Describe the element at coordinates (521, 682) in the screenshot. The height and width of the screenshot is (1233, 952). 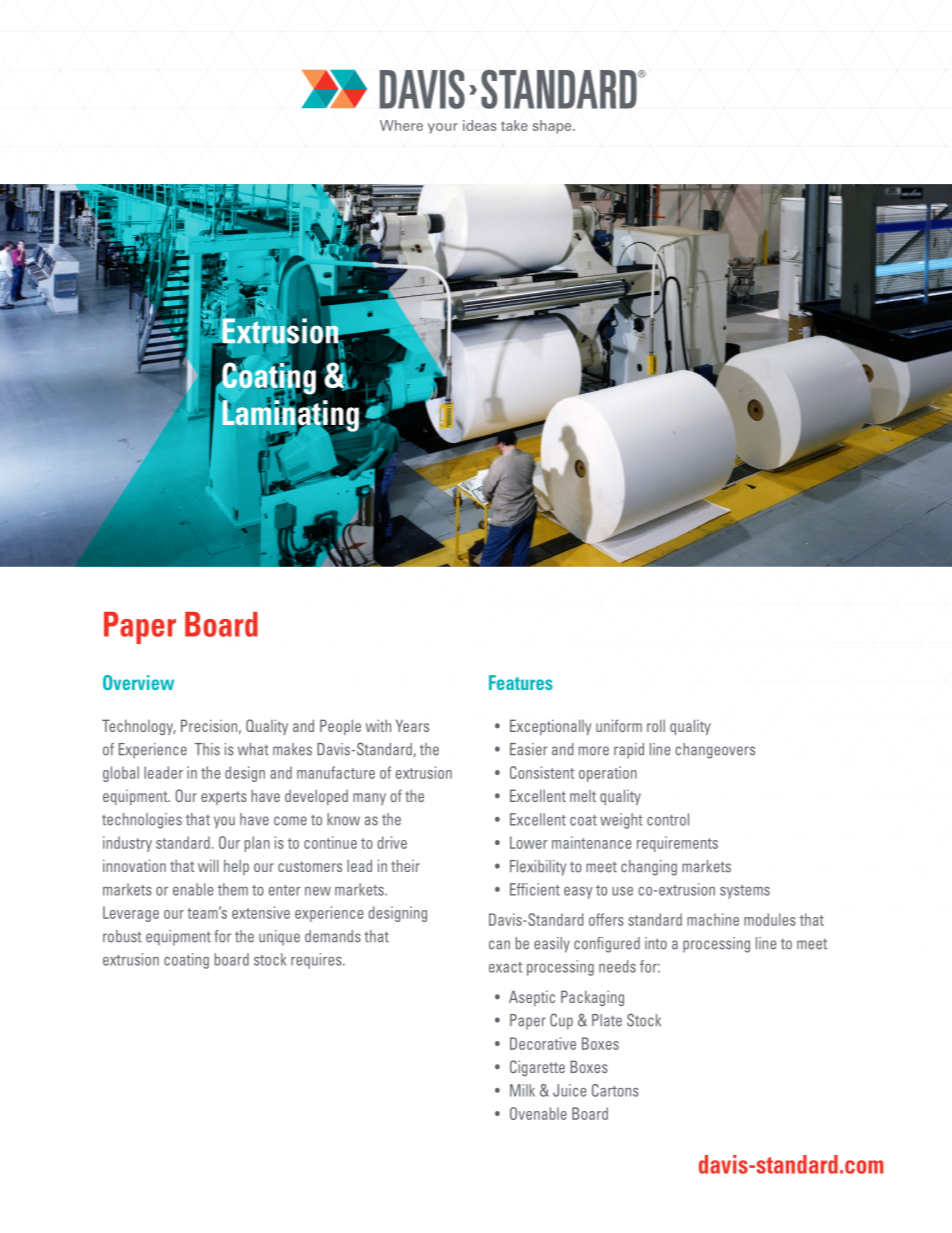
I see `Features` at that location.
